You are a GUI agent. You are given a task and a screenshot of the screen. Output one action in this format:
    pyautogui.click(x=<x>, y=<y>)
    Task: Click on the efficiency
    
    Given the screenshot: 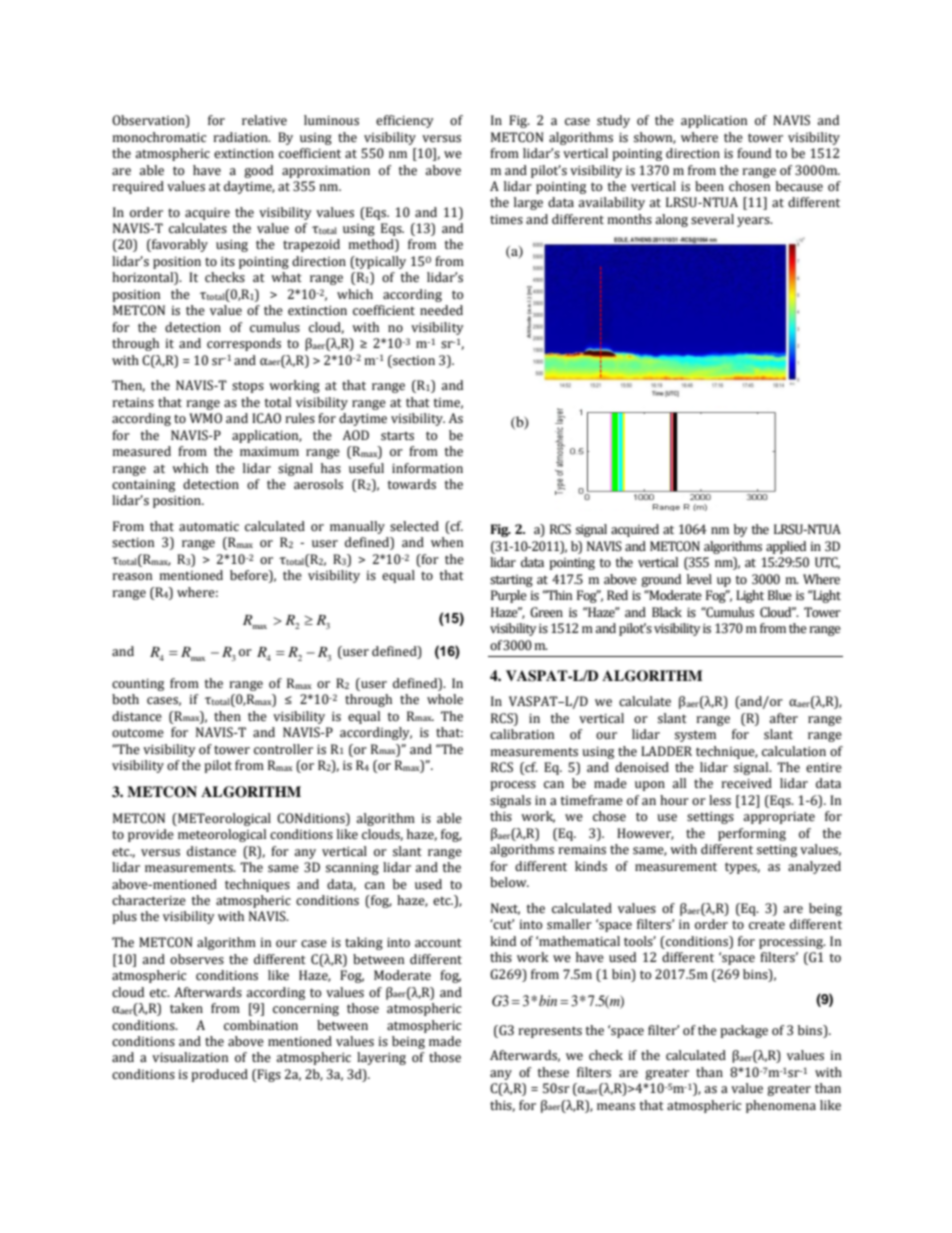 What is the action you would take?
    pyautogui.click(x=405, y=121)
